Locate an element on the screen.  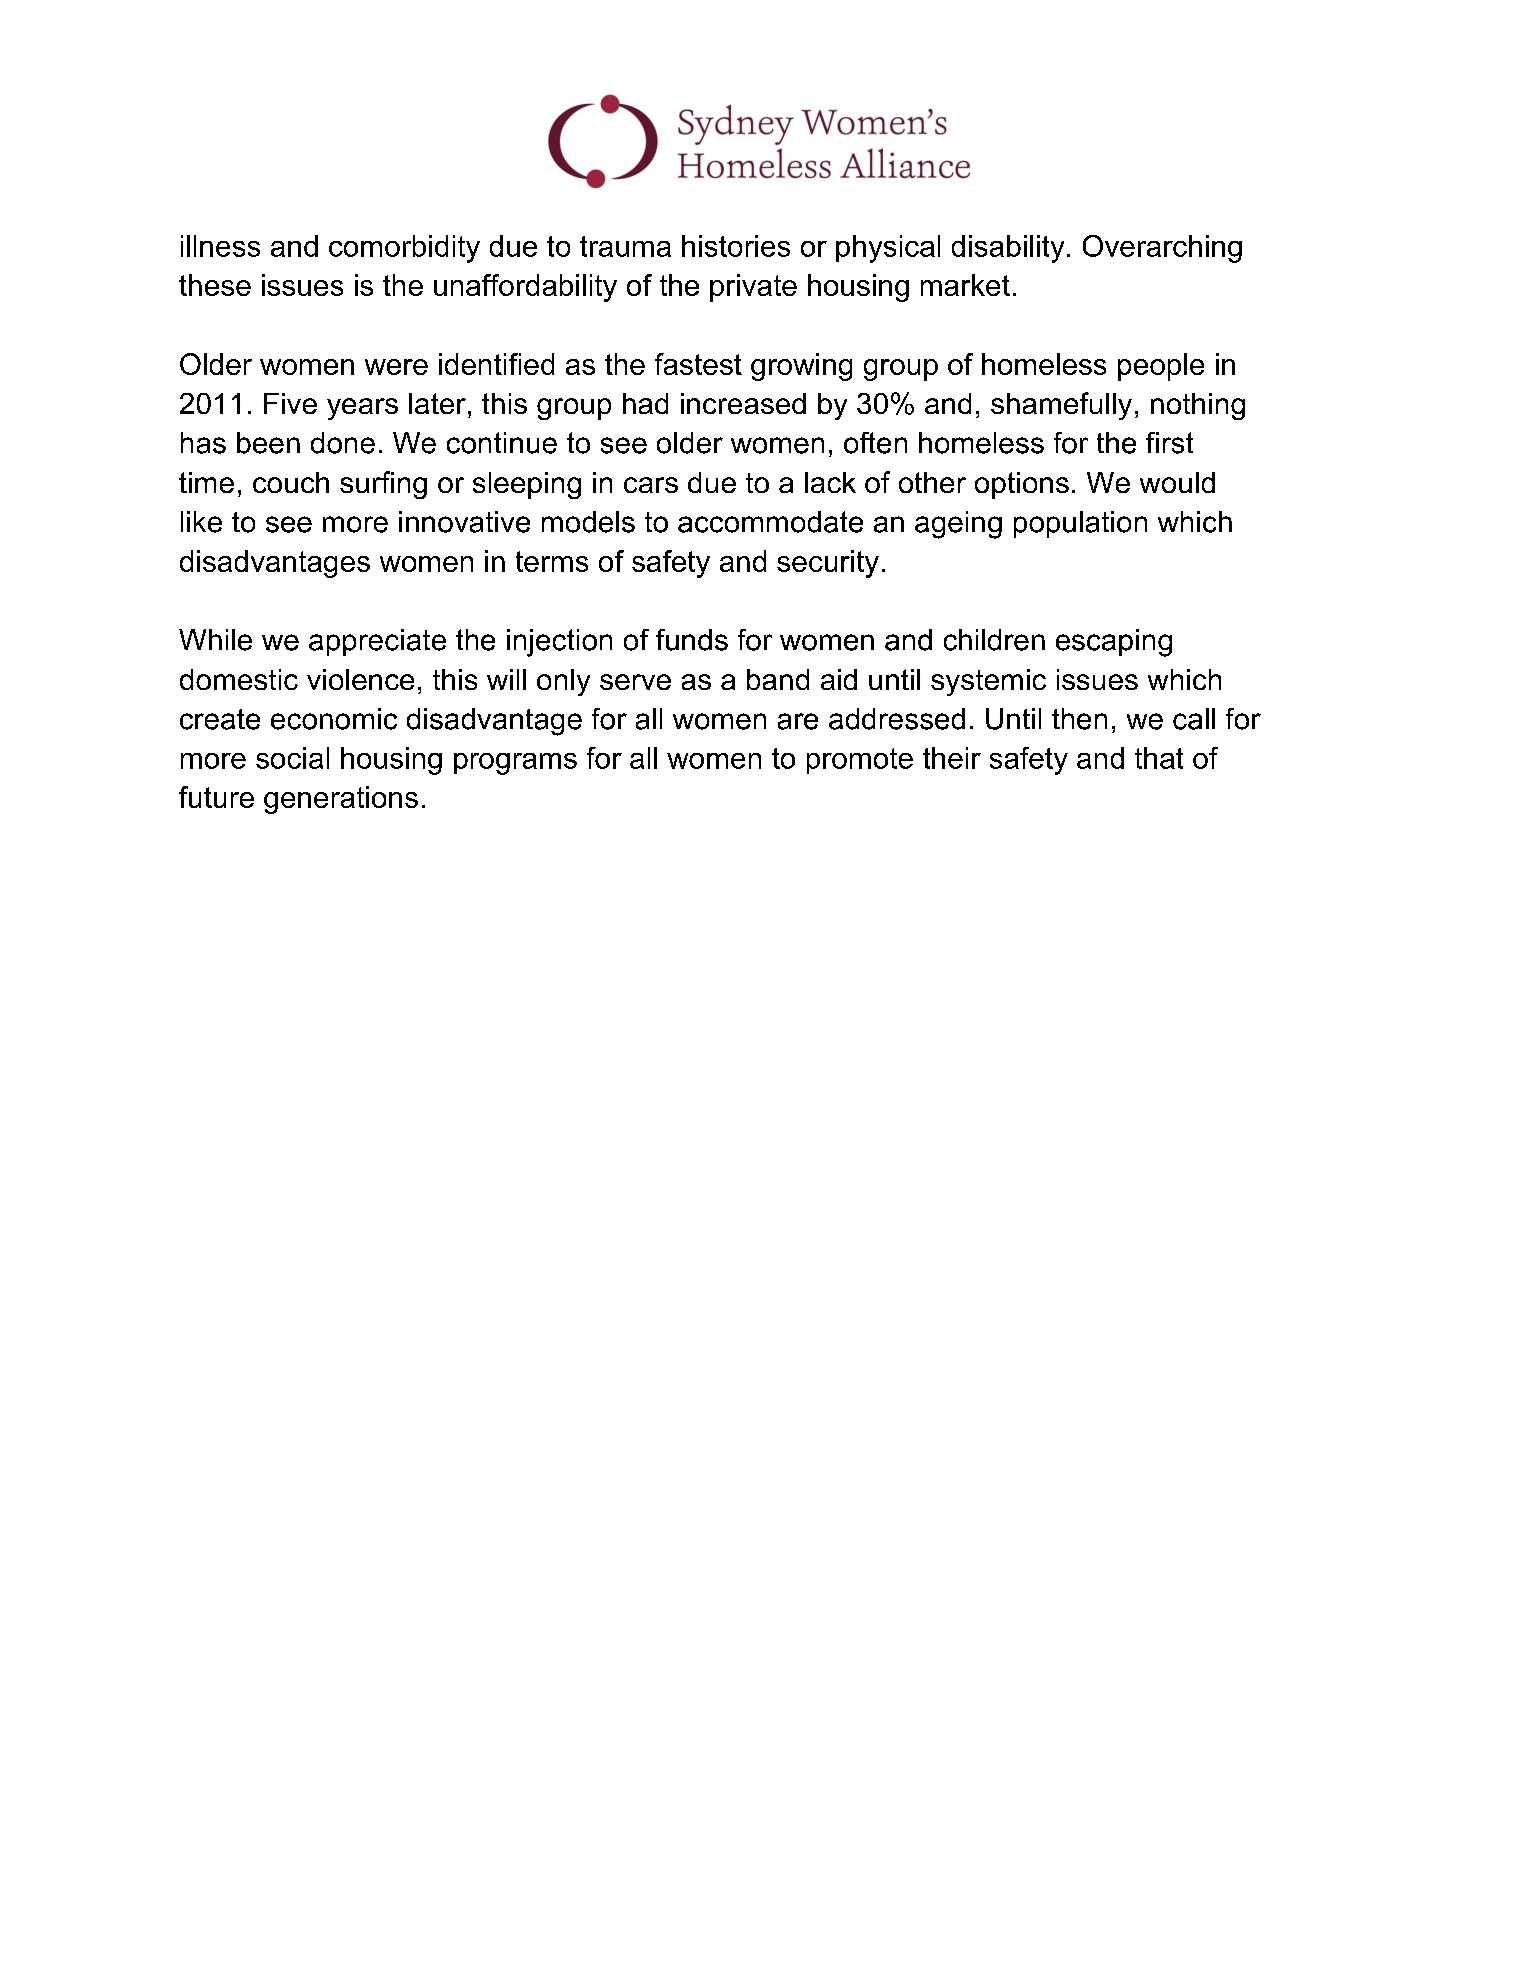
promote is located at coordinates (860, 761).
